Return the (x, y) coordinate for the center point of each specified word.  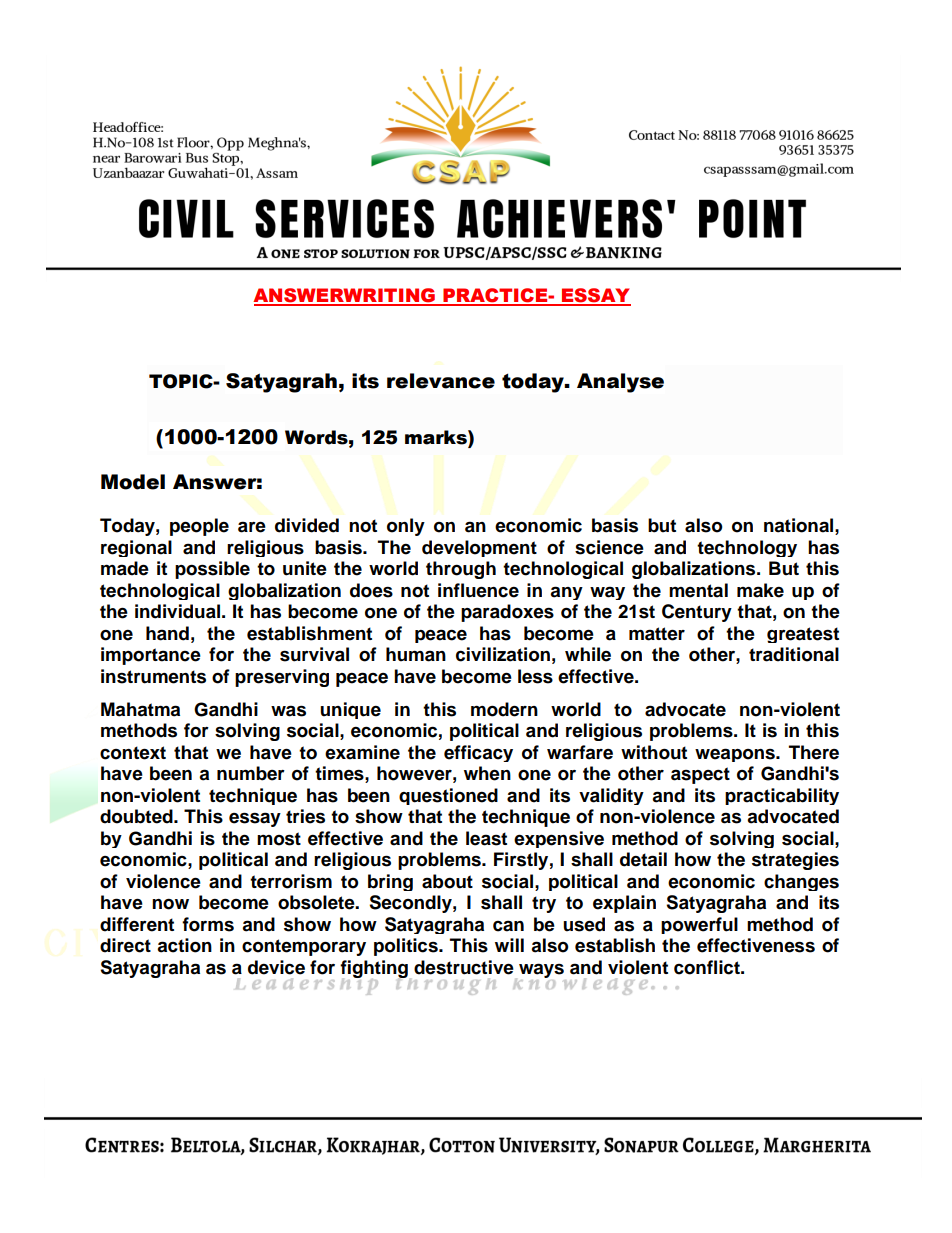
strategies (795, 861)
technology (747, 548)
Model (133, 482)
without (654, 752)
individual (177, 611)
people (199, 527)
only (406, 527)
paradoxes (507, 613)
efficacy (478, 753)
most (279, 839)
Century (697, 613)
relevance (441, 381)
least (486, 838)
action (184, 945)
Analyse (620, 383)
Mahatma (140, 709)
